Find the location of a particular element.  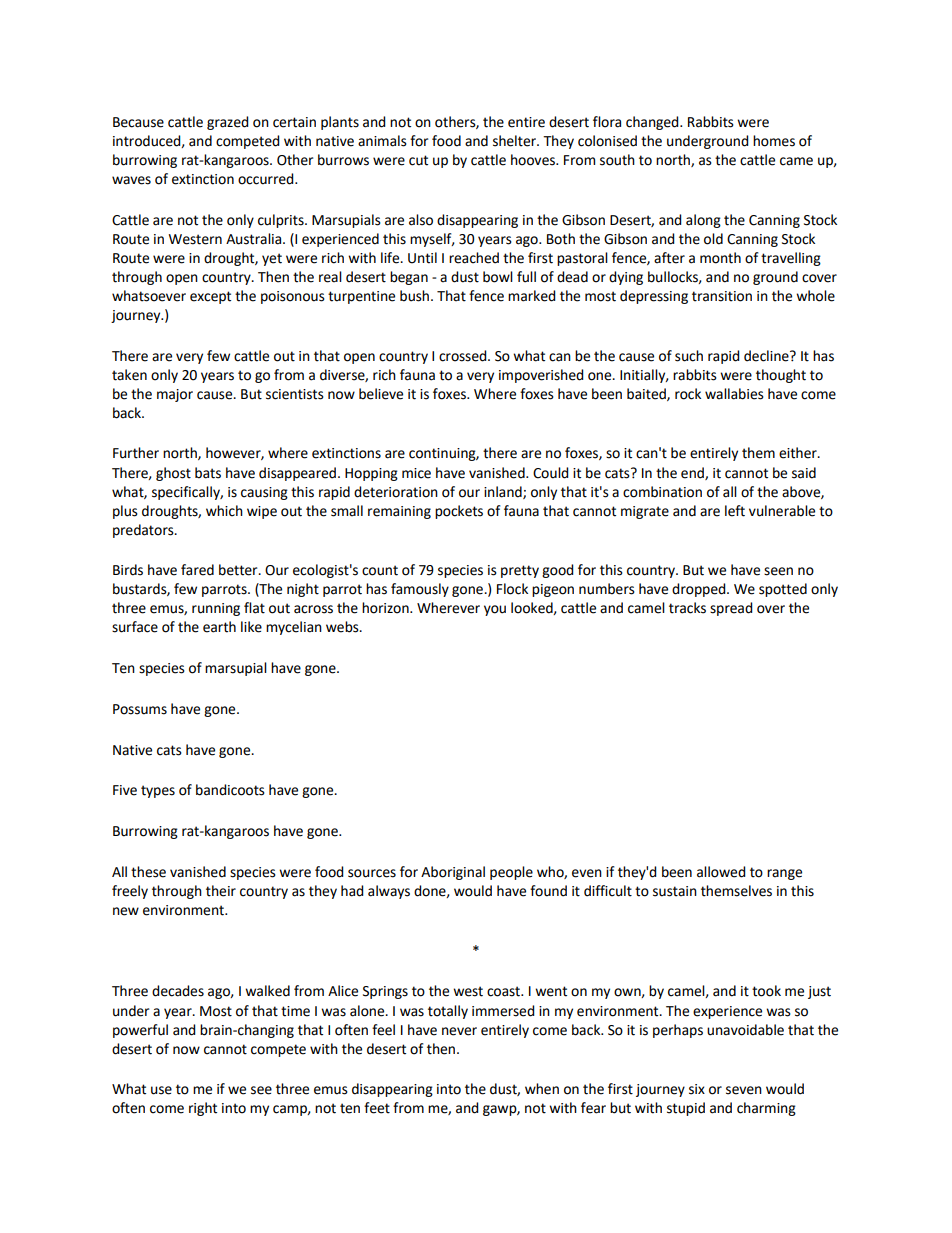

you is located at coordinates (495, 610).
